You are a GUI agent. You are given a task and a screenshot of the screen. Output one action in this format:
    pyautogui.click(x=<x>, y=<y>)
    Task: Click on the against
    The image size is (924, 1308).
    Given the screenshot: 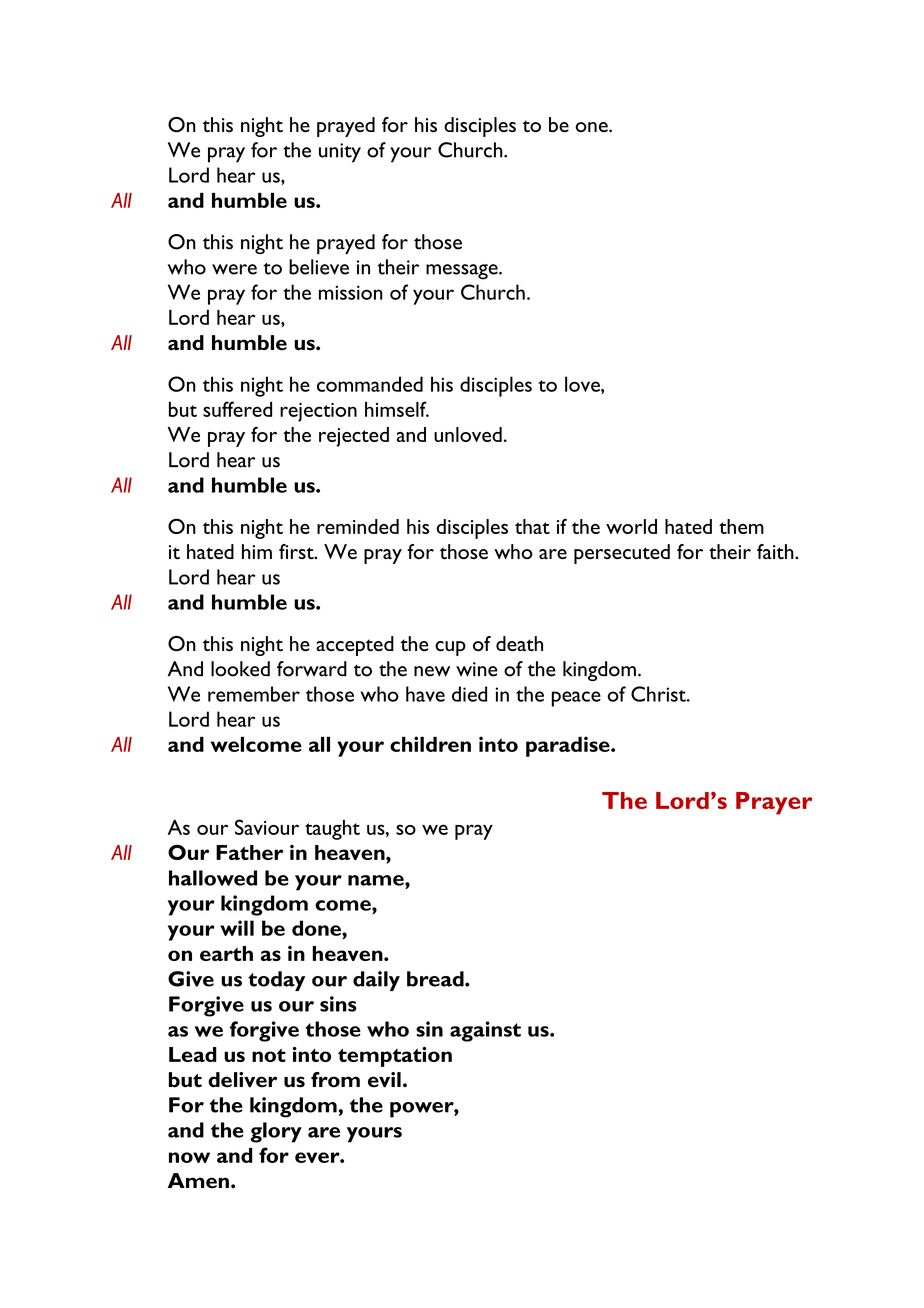 What is the action you would take?
    pyautogui.click(x=485, y=1031)
